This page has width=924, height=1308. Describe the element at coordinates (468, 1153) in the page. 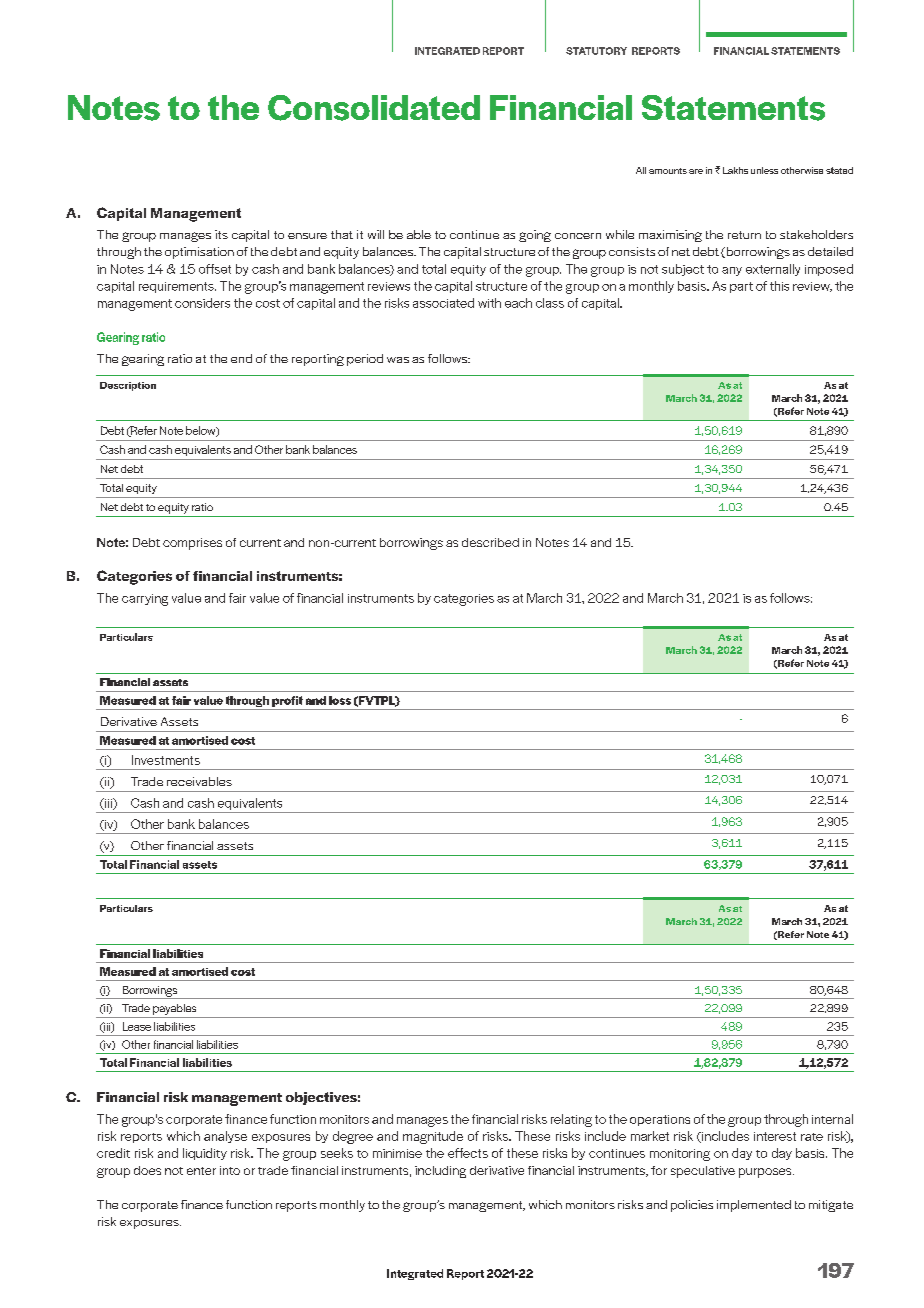

I see `effects` at that location.
